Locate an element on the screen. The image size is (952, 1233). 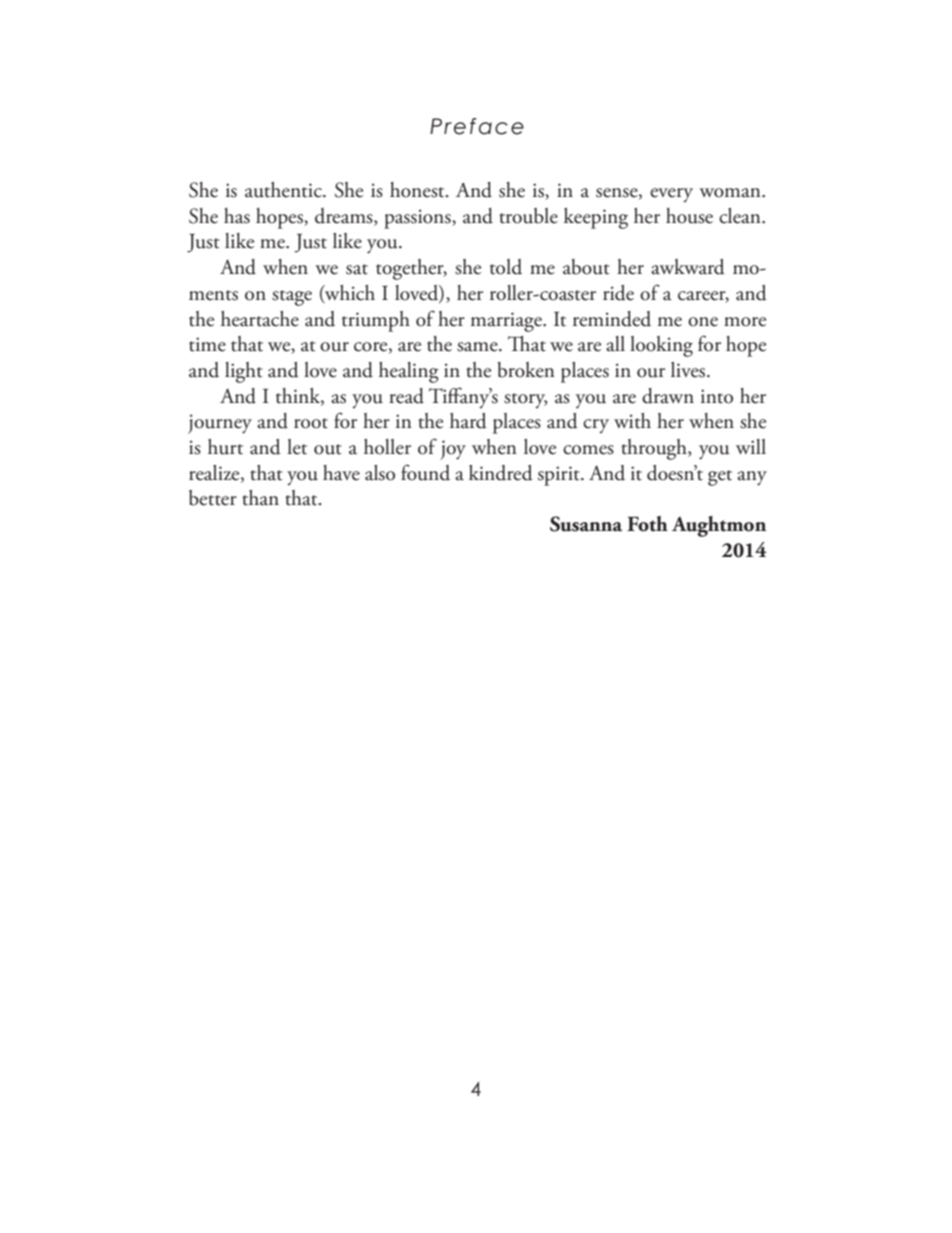
sat is located at coordinates (357, 269).
